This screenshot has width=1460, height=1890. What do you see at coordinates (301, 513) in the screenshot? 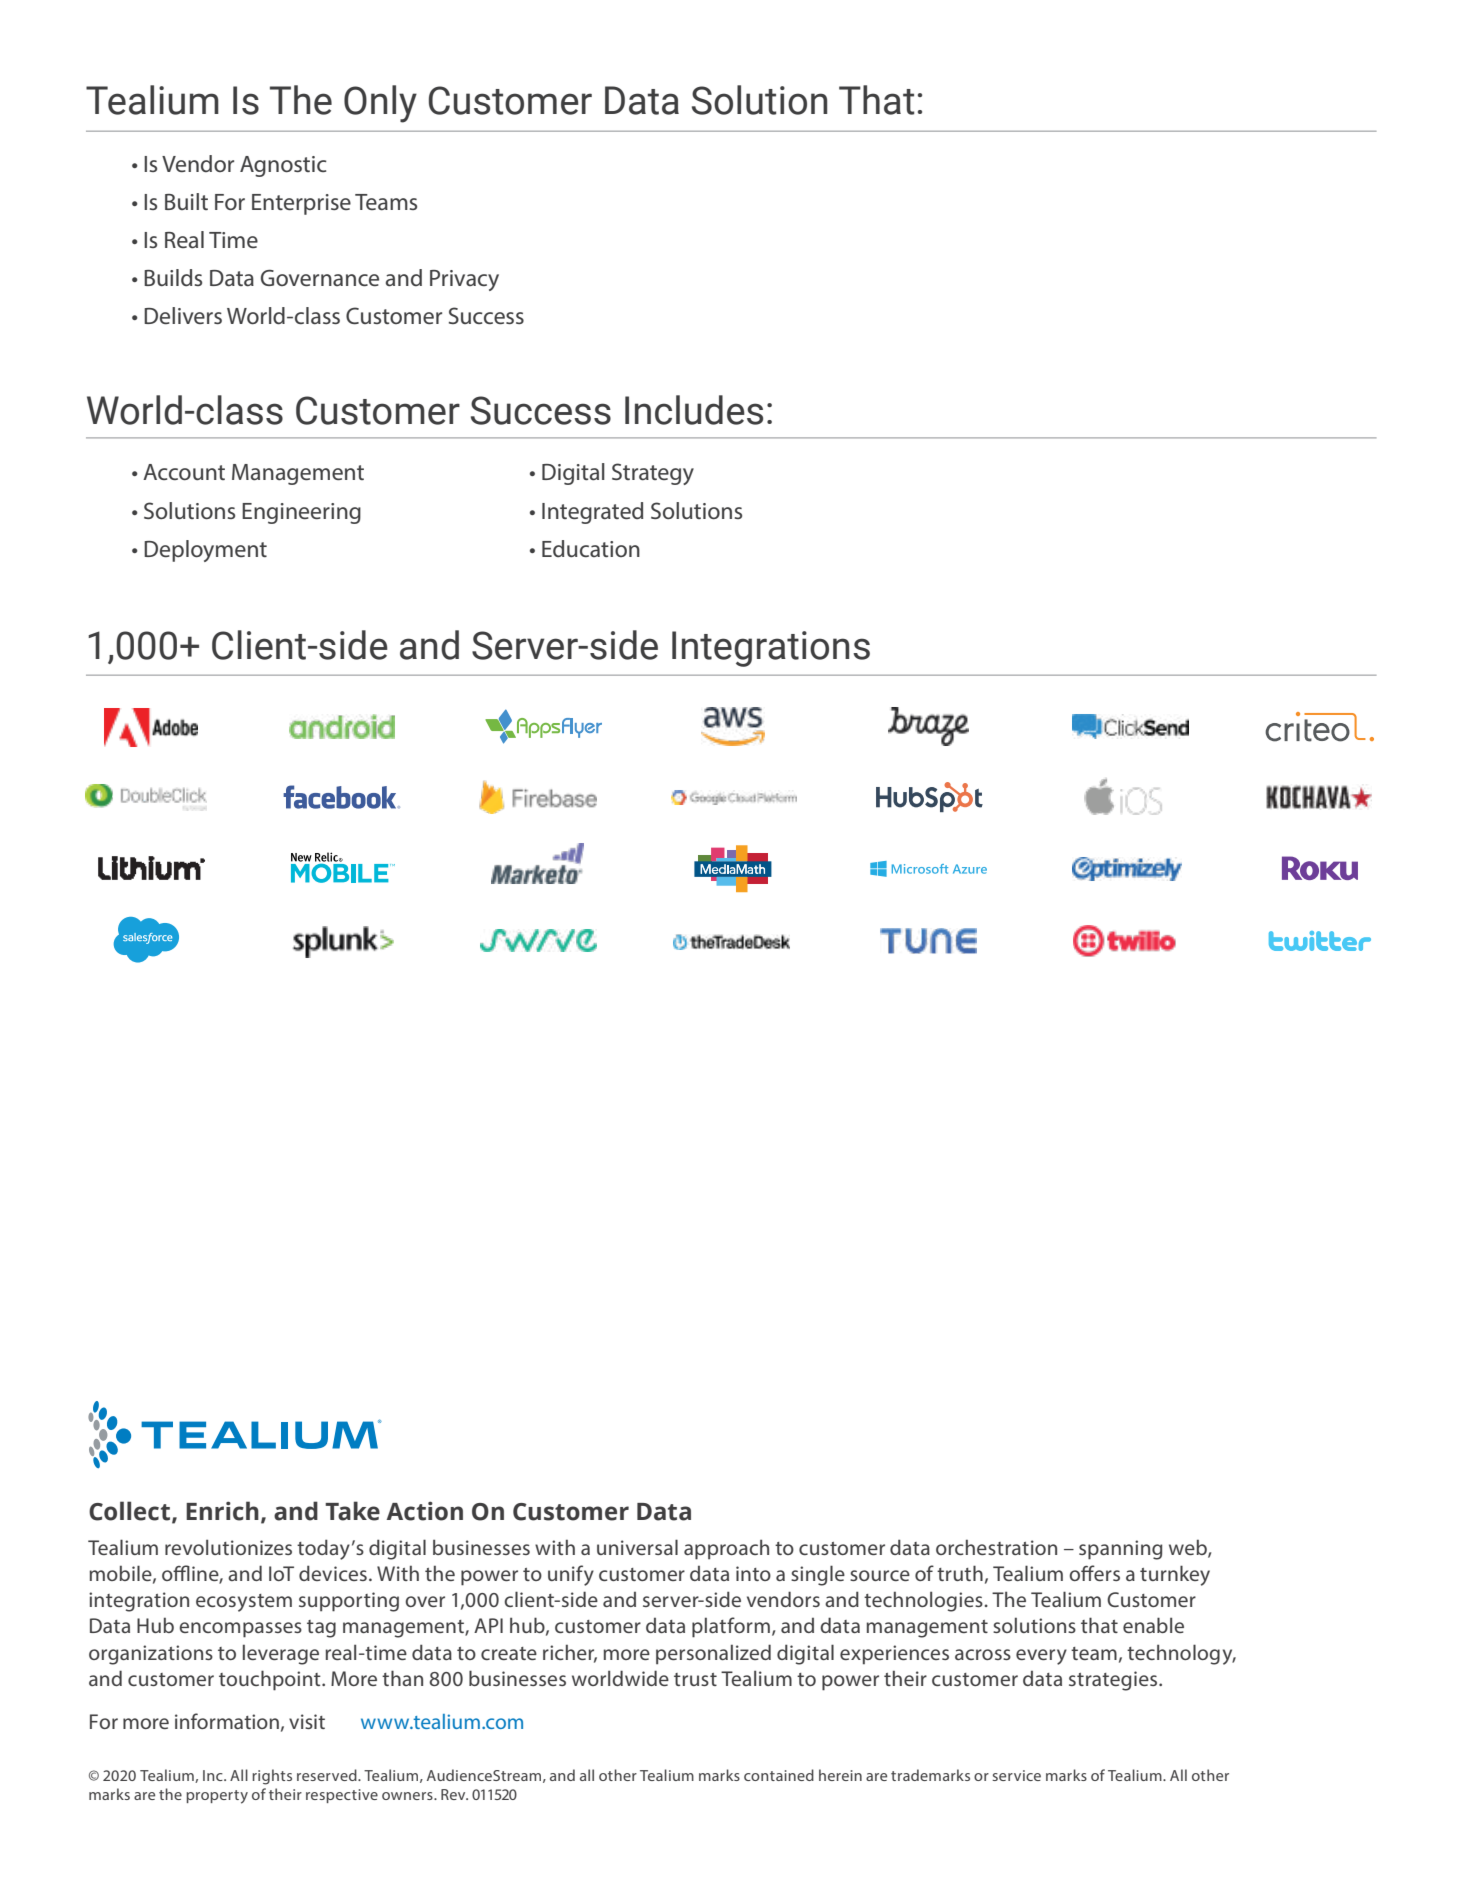
I see `Engineering` at bounding box center [301, 513].
